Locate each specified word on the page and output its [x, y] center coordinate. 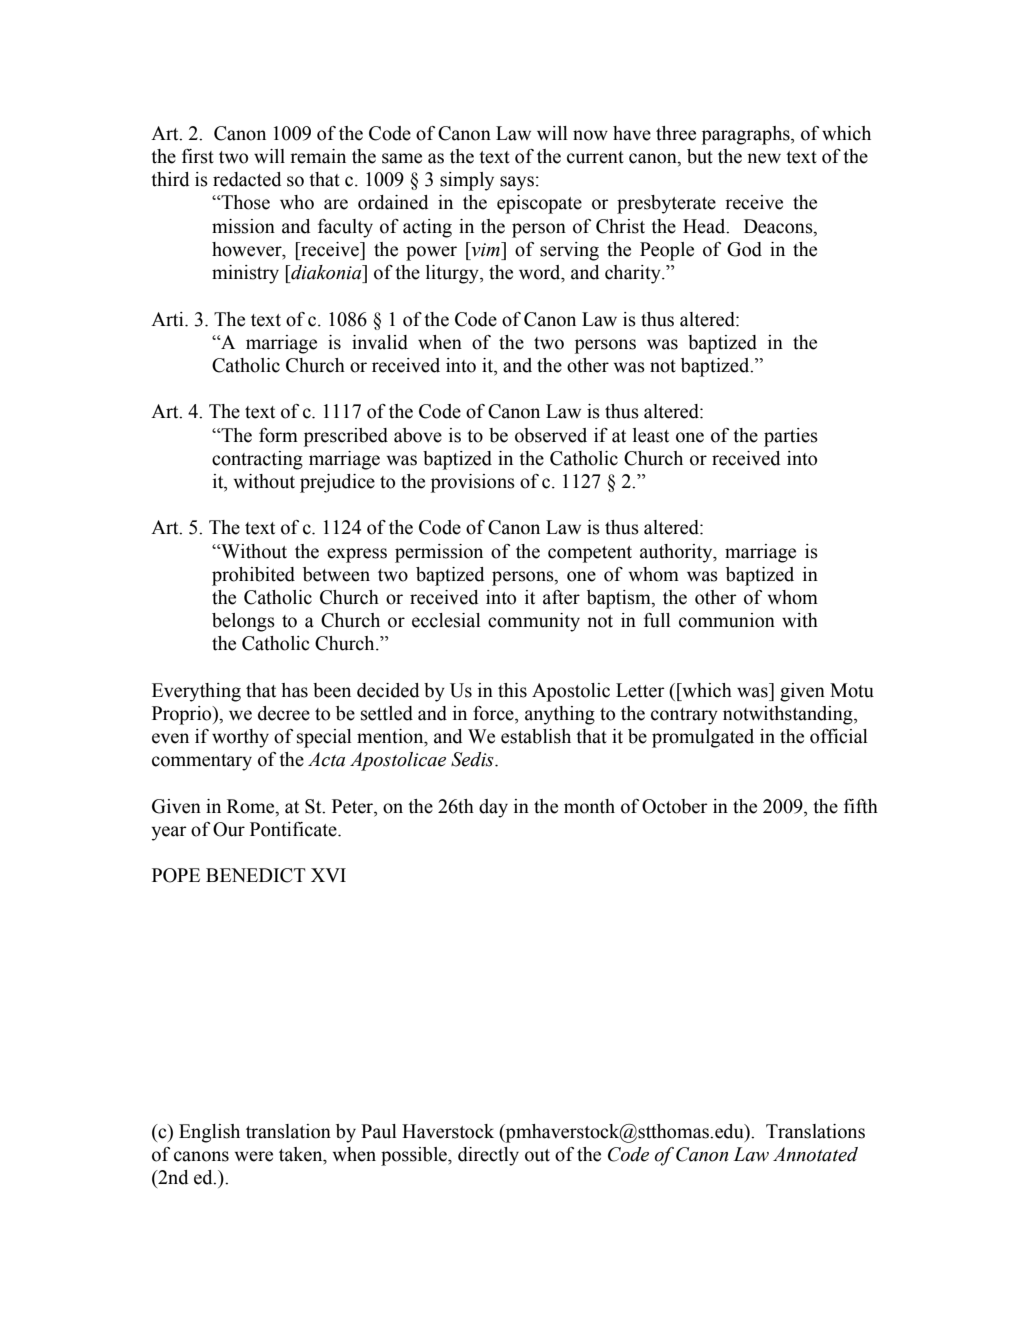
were [253, 1156]
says [517, 183]
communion [727, 620]
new [764, 158]
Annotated [815, 1154]
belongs [243, 622]
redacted [247, 179]
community [534, 622]
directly [488, 1156]
